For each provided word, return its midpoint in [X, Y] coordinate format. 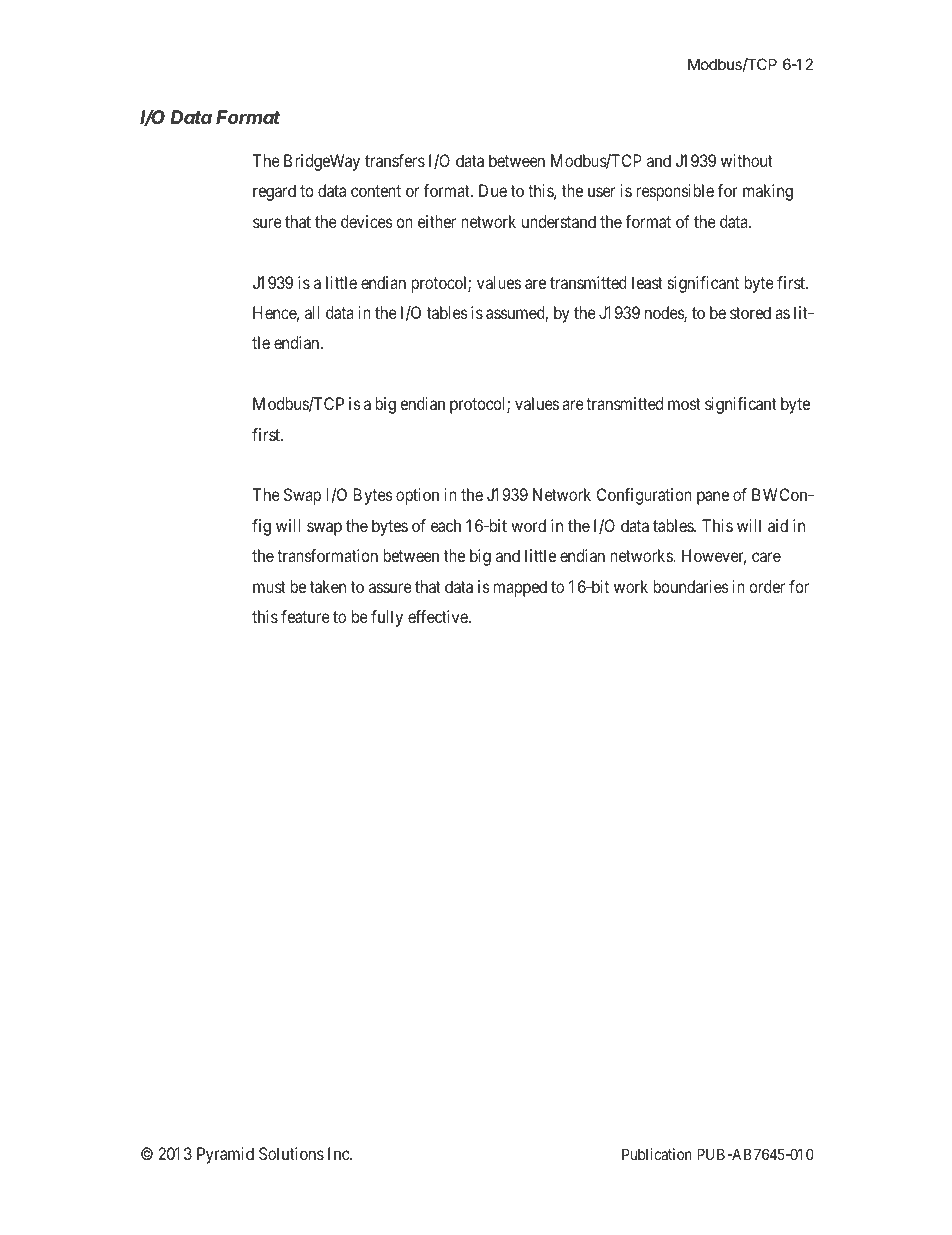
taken [328, 586]
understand [559, 221]
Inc [339, 1153]
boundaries [691, 586]
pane [713, 498]
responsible [675, 192]
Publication [657, 1154]
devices [367, 221]
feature [305, 616]
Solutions [291, 1153]
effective [439, 616]
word [528, 525]
